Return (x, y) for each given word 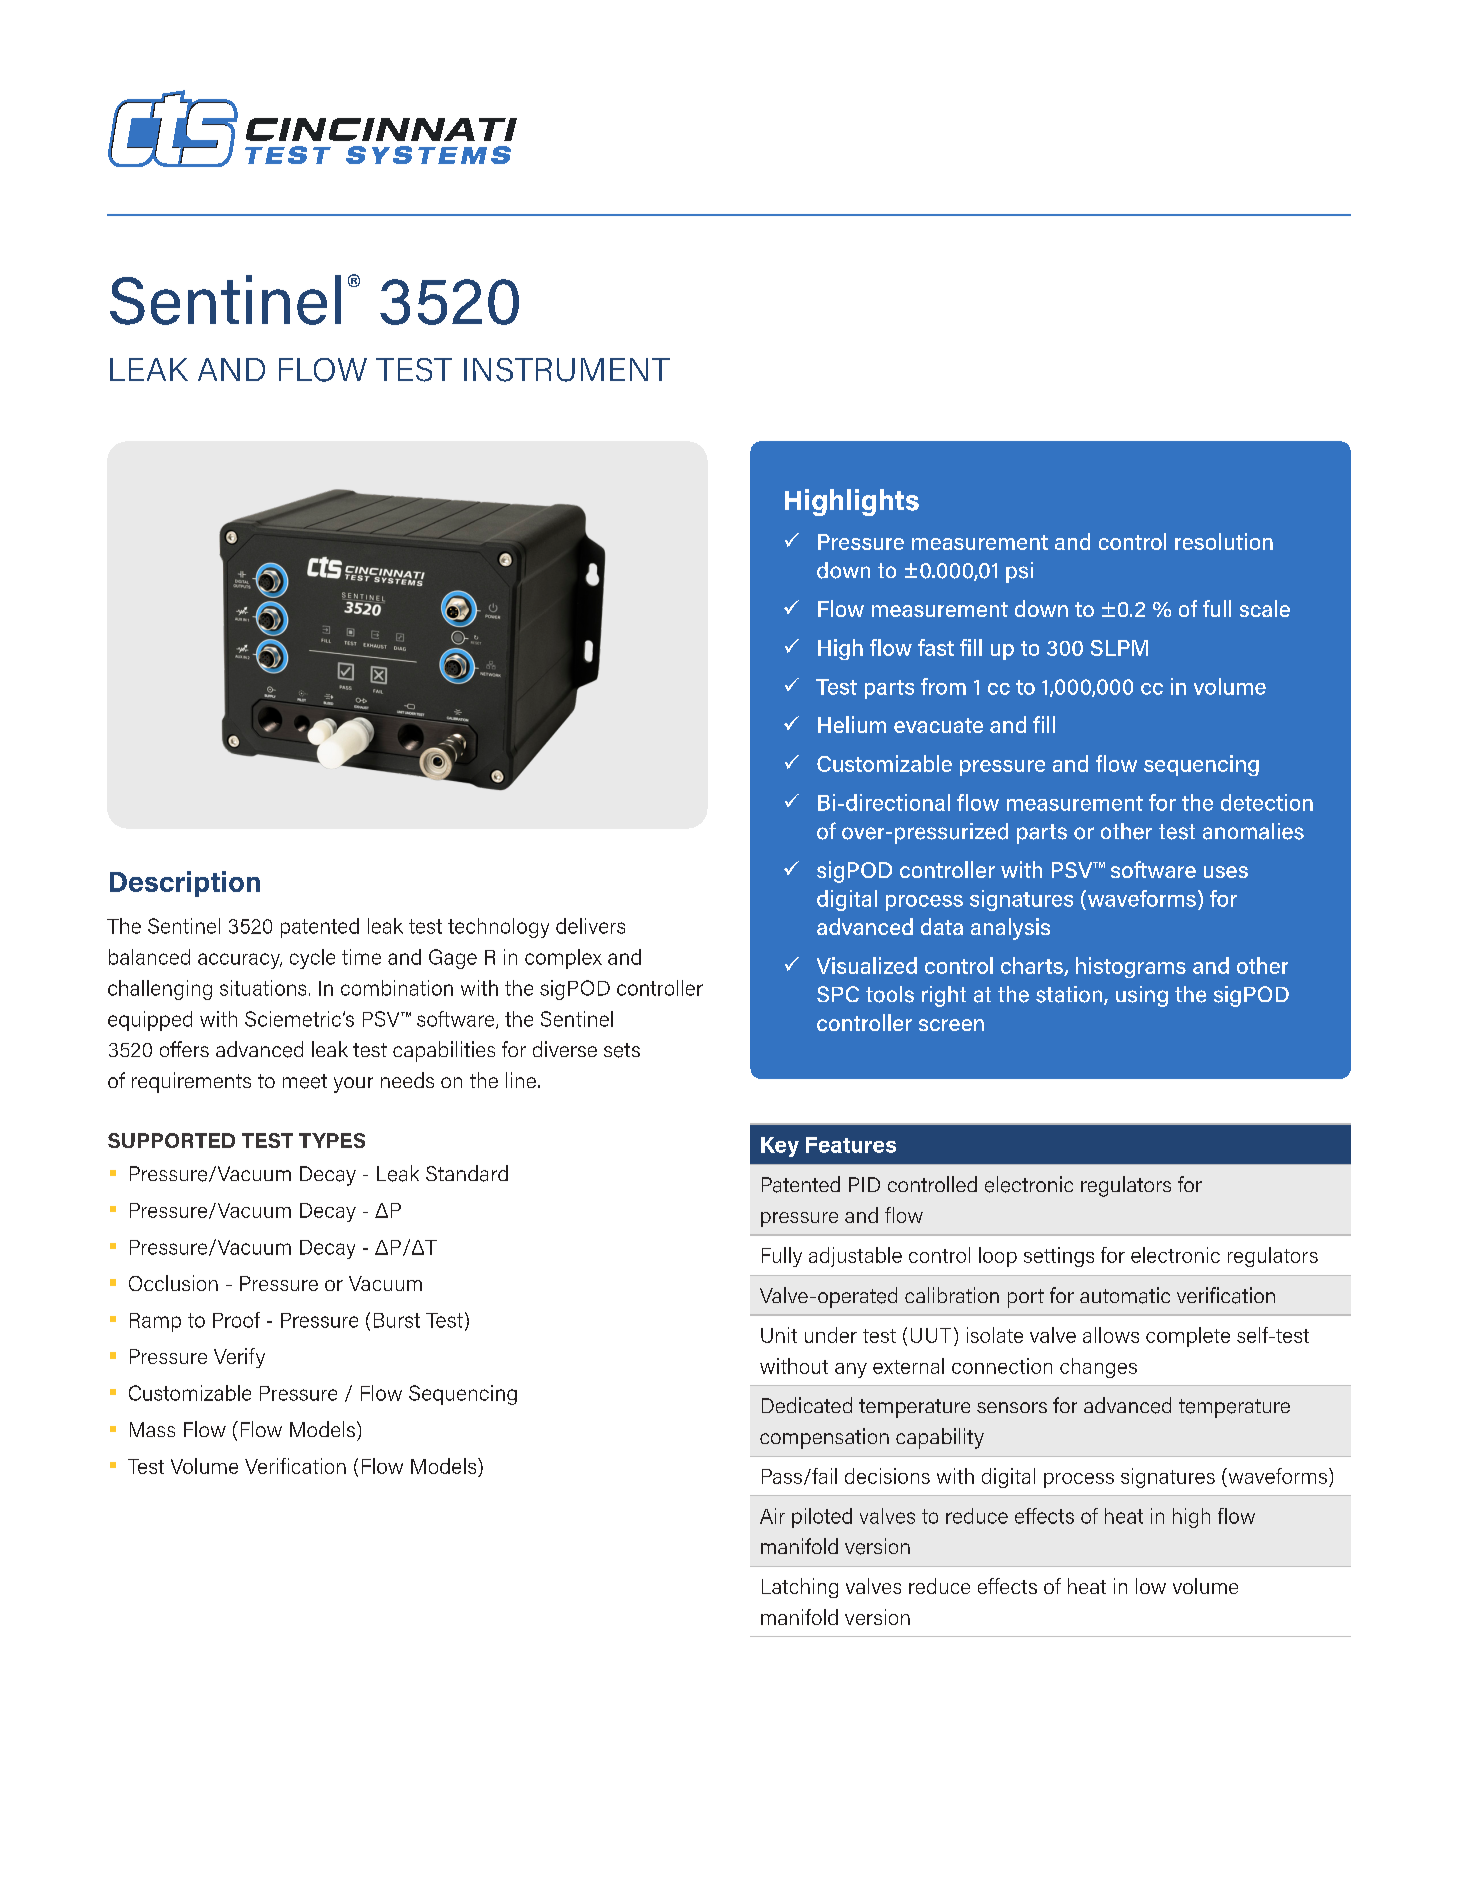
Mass (152, 1429)
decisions (887, 1476)
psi (1019, 572)
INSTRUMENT (567, 370)
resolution (1224, 541)
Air (772, 1516)
